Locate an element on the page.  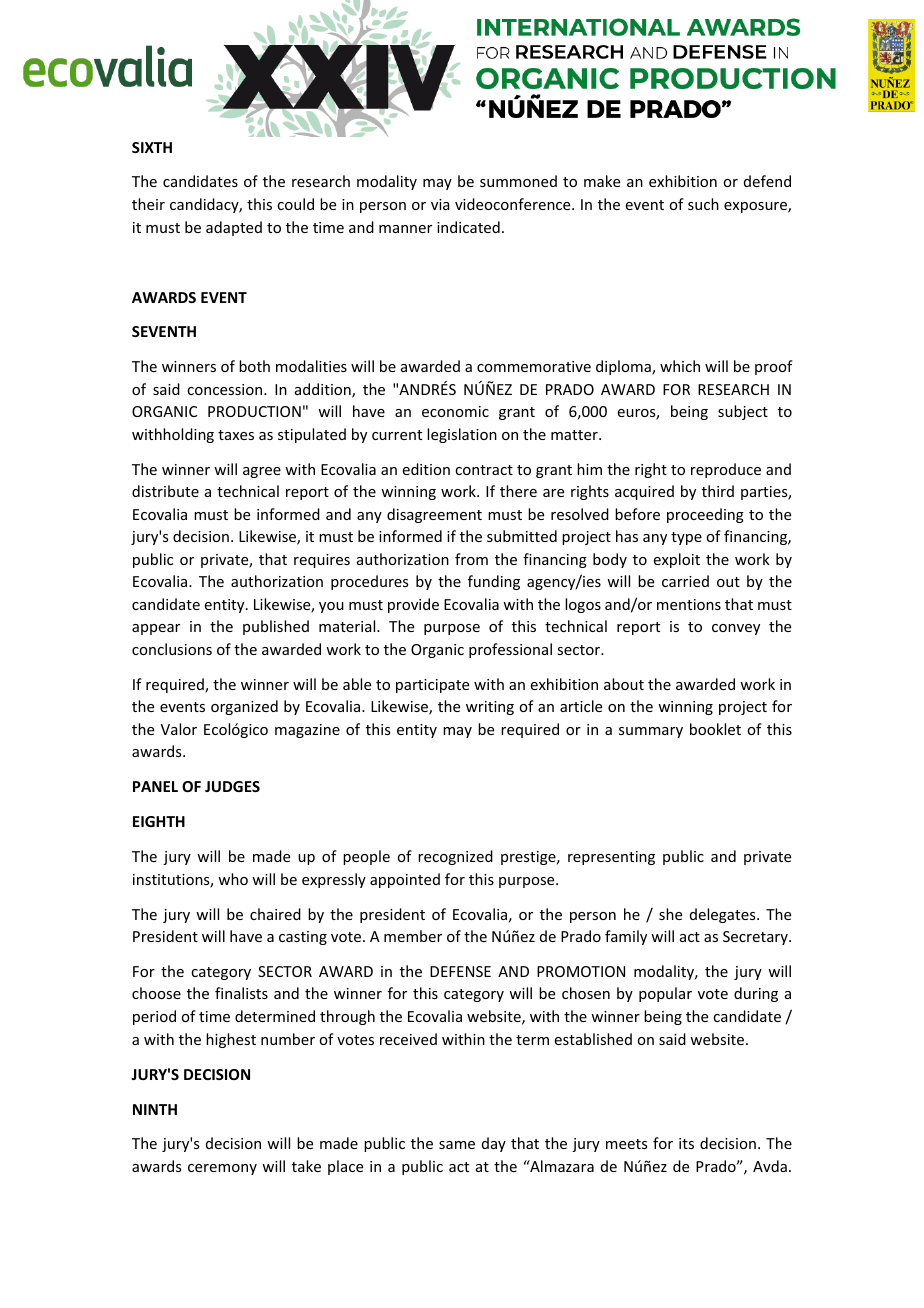
taxes is located at coordinates (236, 435).
